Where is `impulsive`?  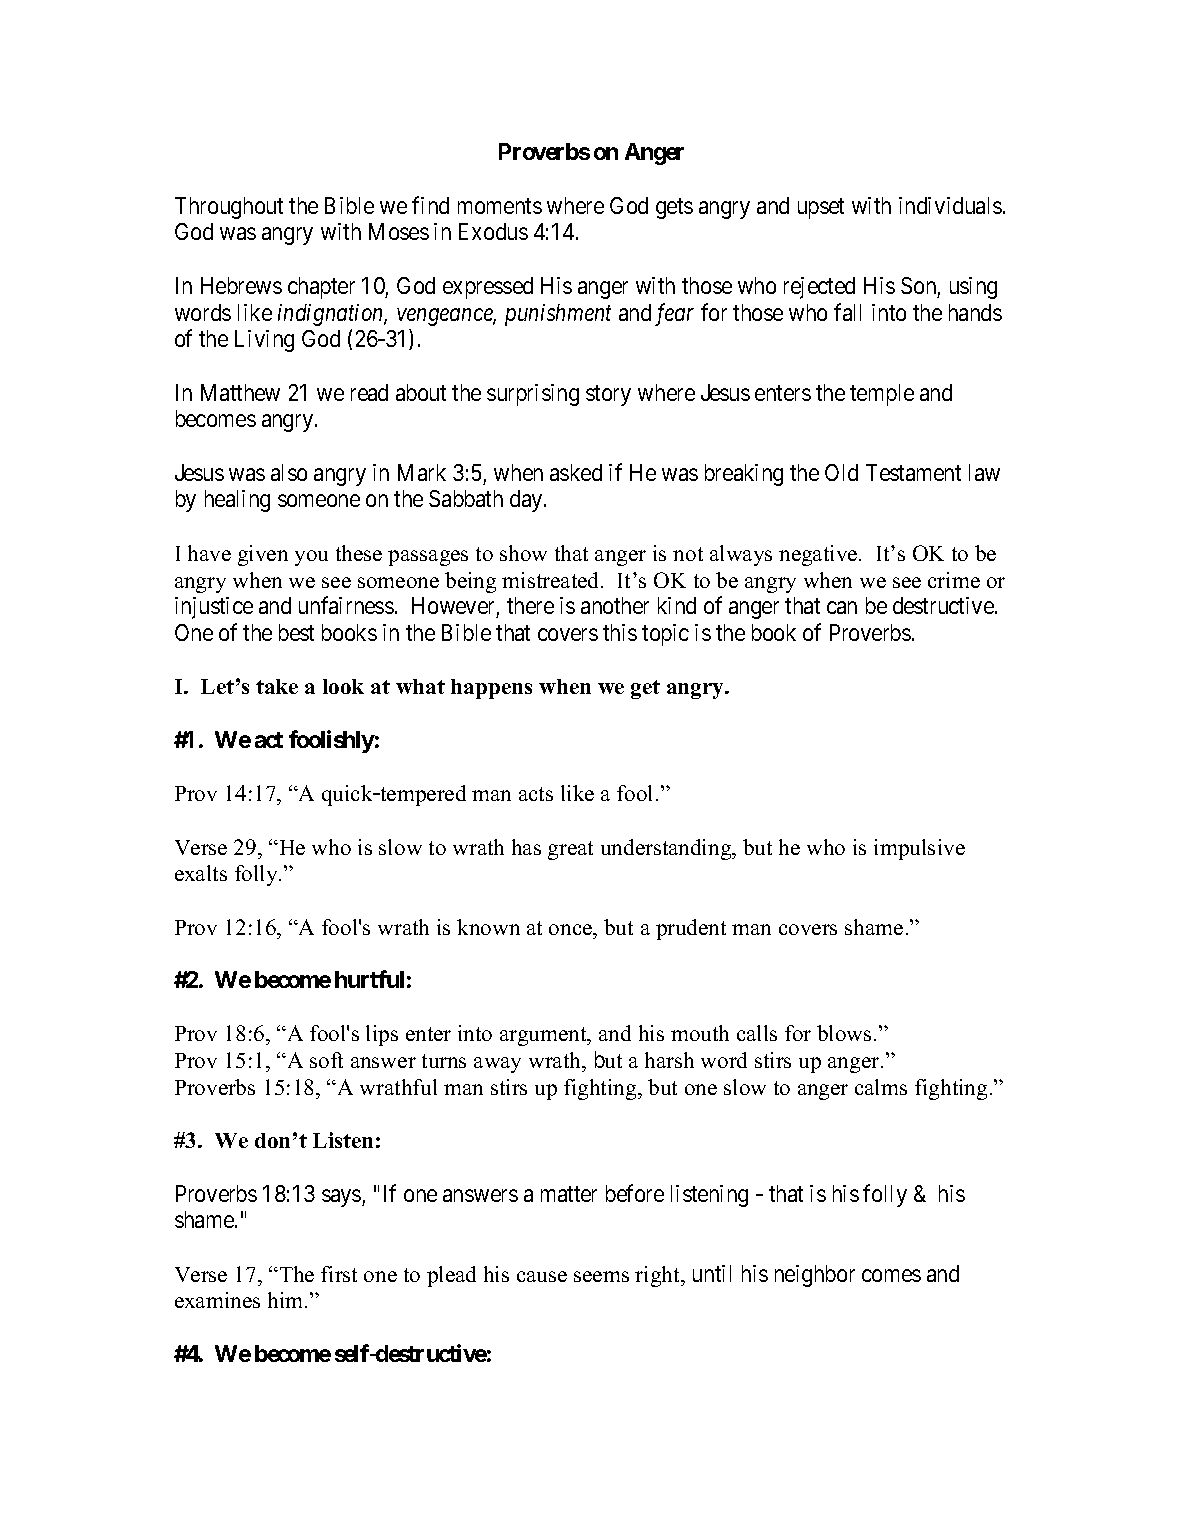 impulsive is located at coordinates (919, 849).
